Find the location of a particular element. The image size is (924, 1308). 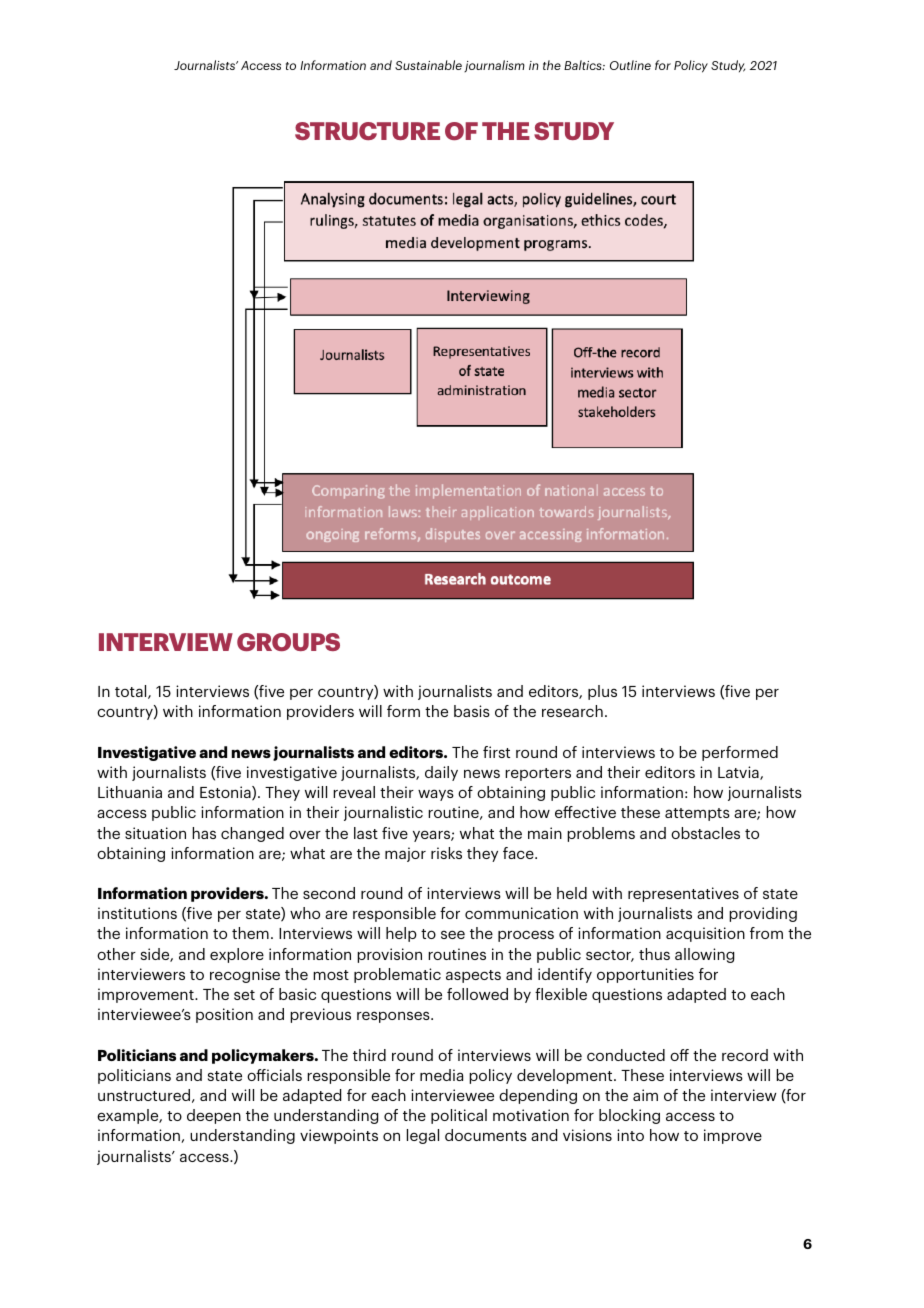

deepen is located at coordinates (214, 1116).
